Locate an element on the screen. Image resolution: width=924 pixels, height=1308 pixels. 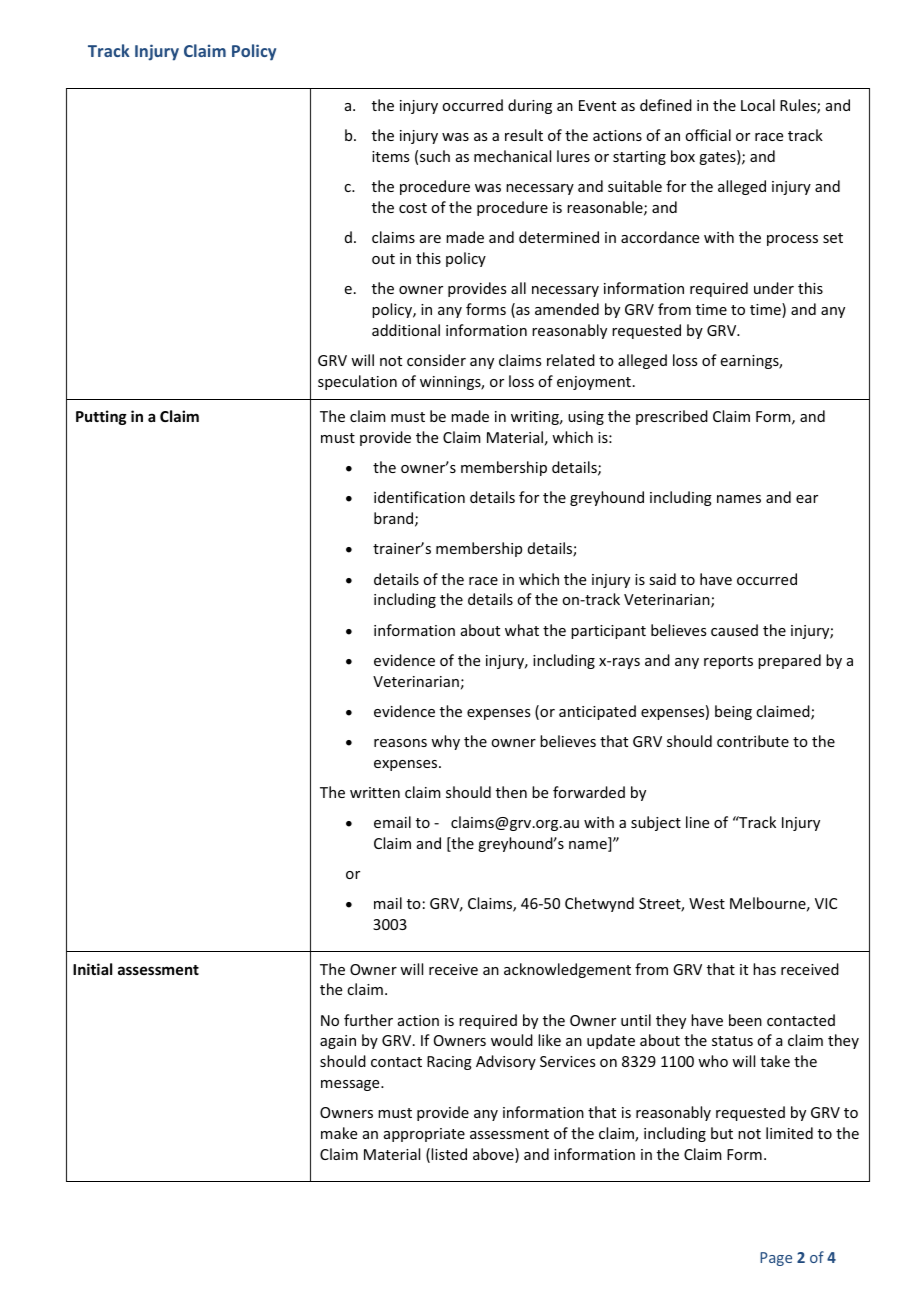
official is located at coordinates (708, 135).
